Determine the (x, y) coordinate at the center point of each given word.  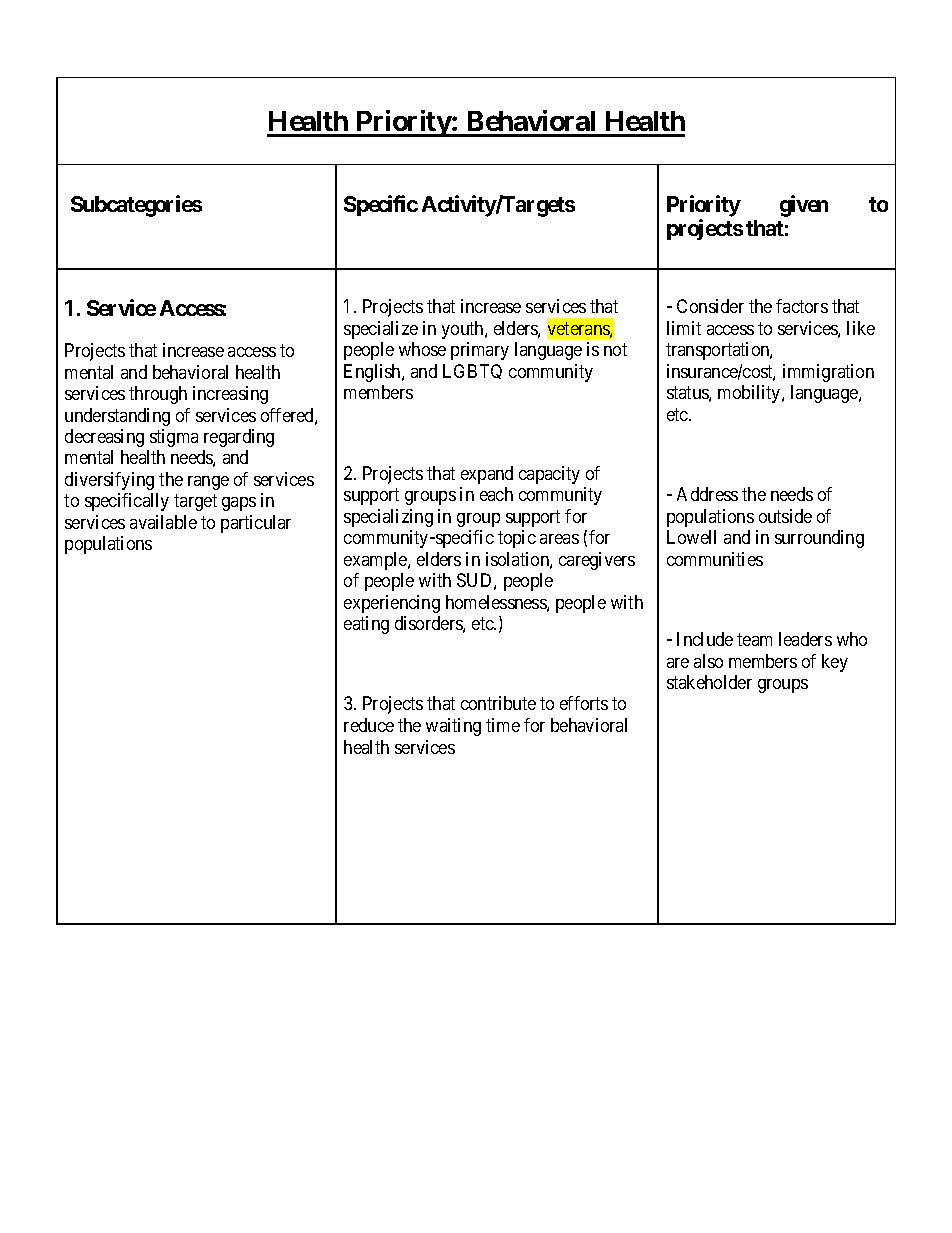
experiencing (392, 604)
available (163, 522)
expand (487, 475)
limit (684, 328)
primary (480, 351)
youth (464, 330)
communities (715, 559)
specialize (381, 330)
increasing (230, 395)
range (208, 483)
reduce (369, 725)
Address (707, 494)
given (804, 206)
